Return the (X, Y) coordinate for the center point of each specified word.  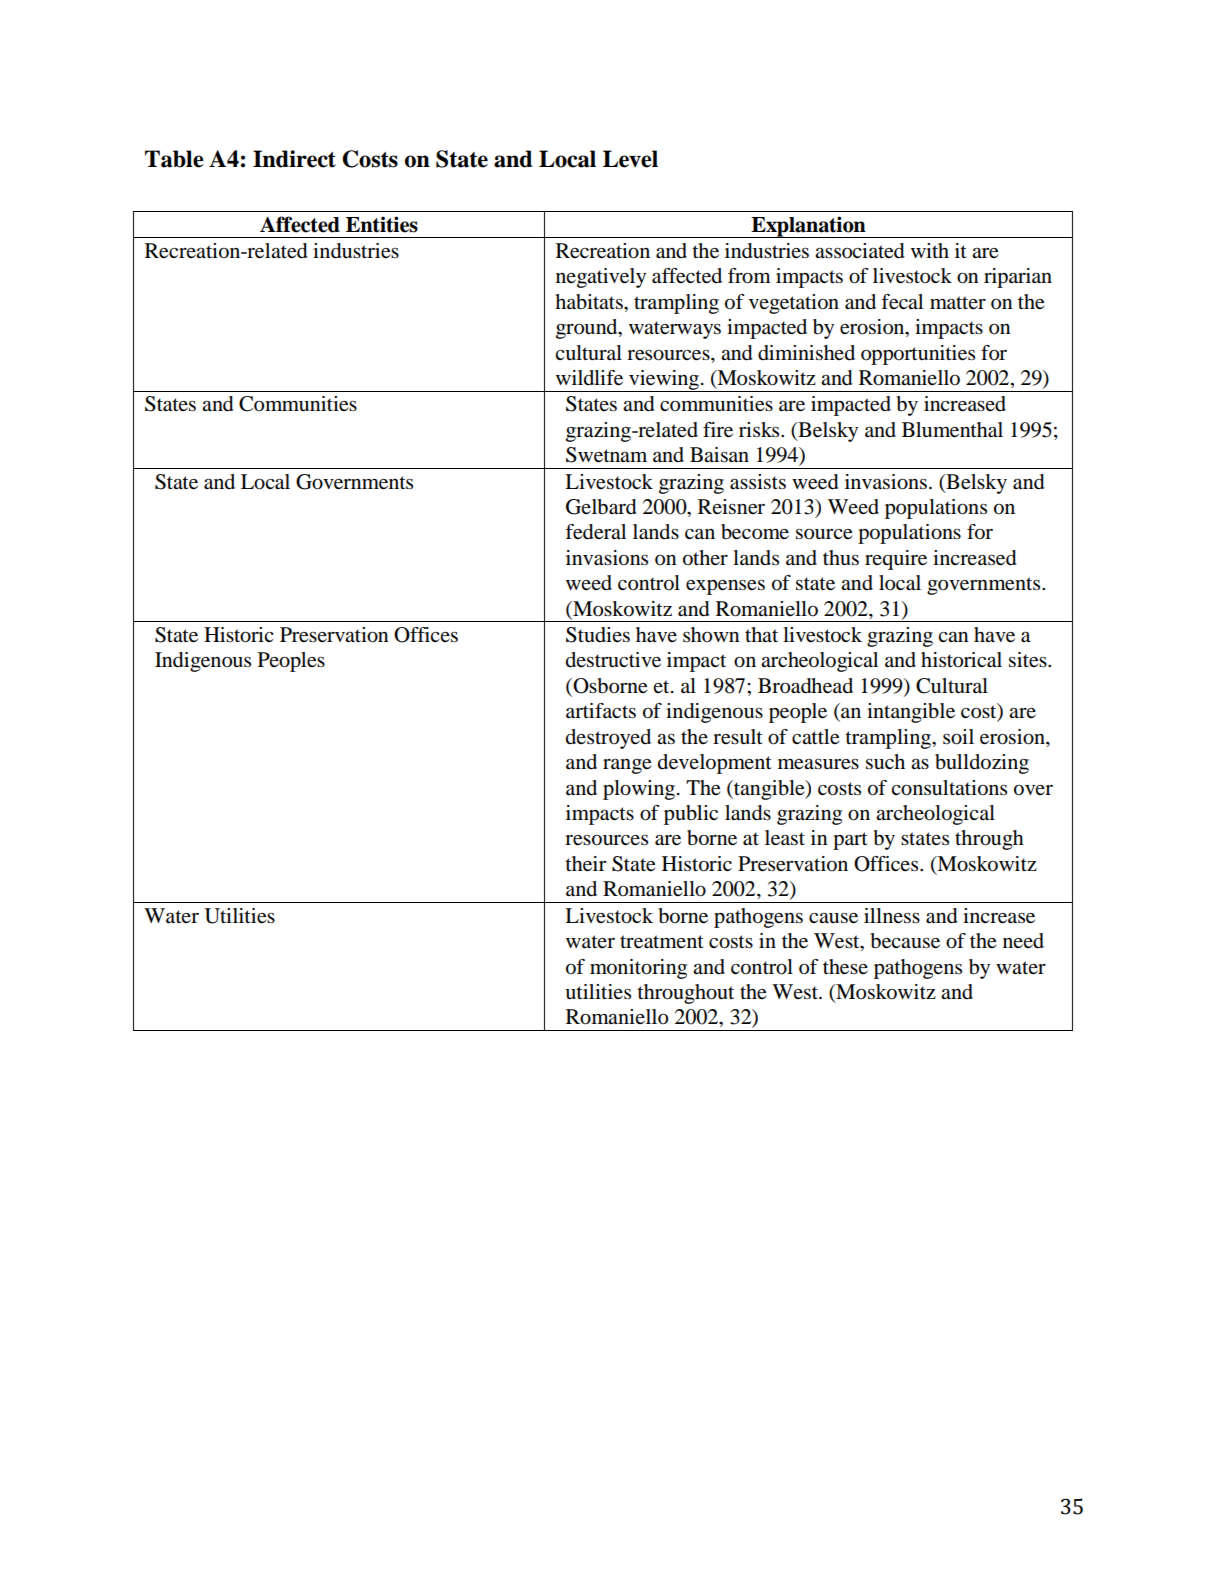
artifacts (601, 711)
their (585, 864)
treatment (662, 942)
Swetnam (606, 455)
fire (718, 430)
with (930, 250)
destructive (613, 660)
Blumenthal (952, 430)
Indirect (294, 159)
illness (892, 916)
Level (630, 159)
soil (958, 737)
